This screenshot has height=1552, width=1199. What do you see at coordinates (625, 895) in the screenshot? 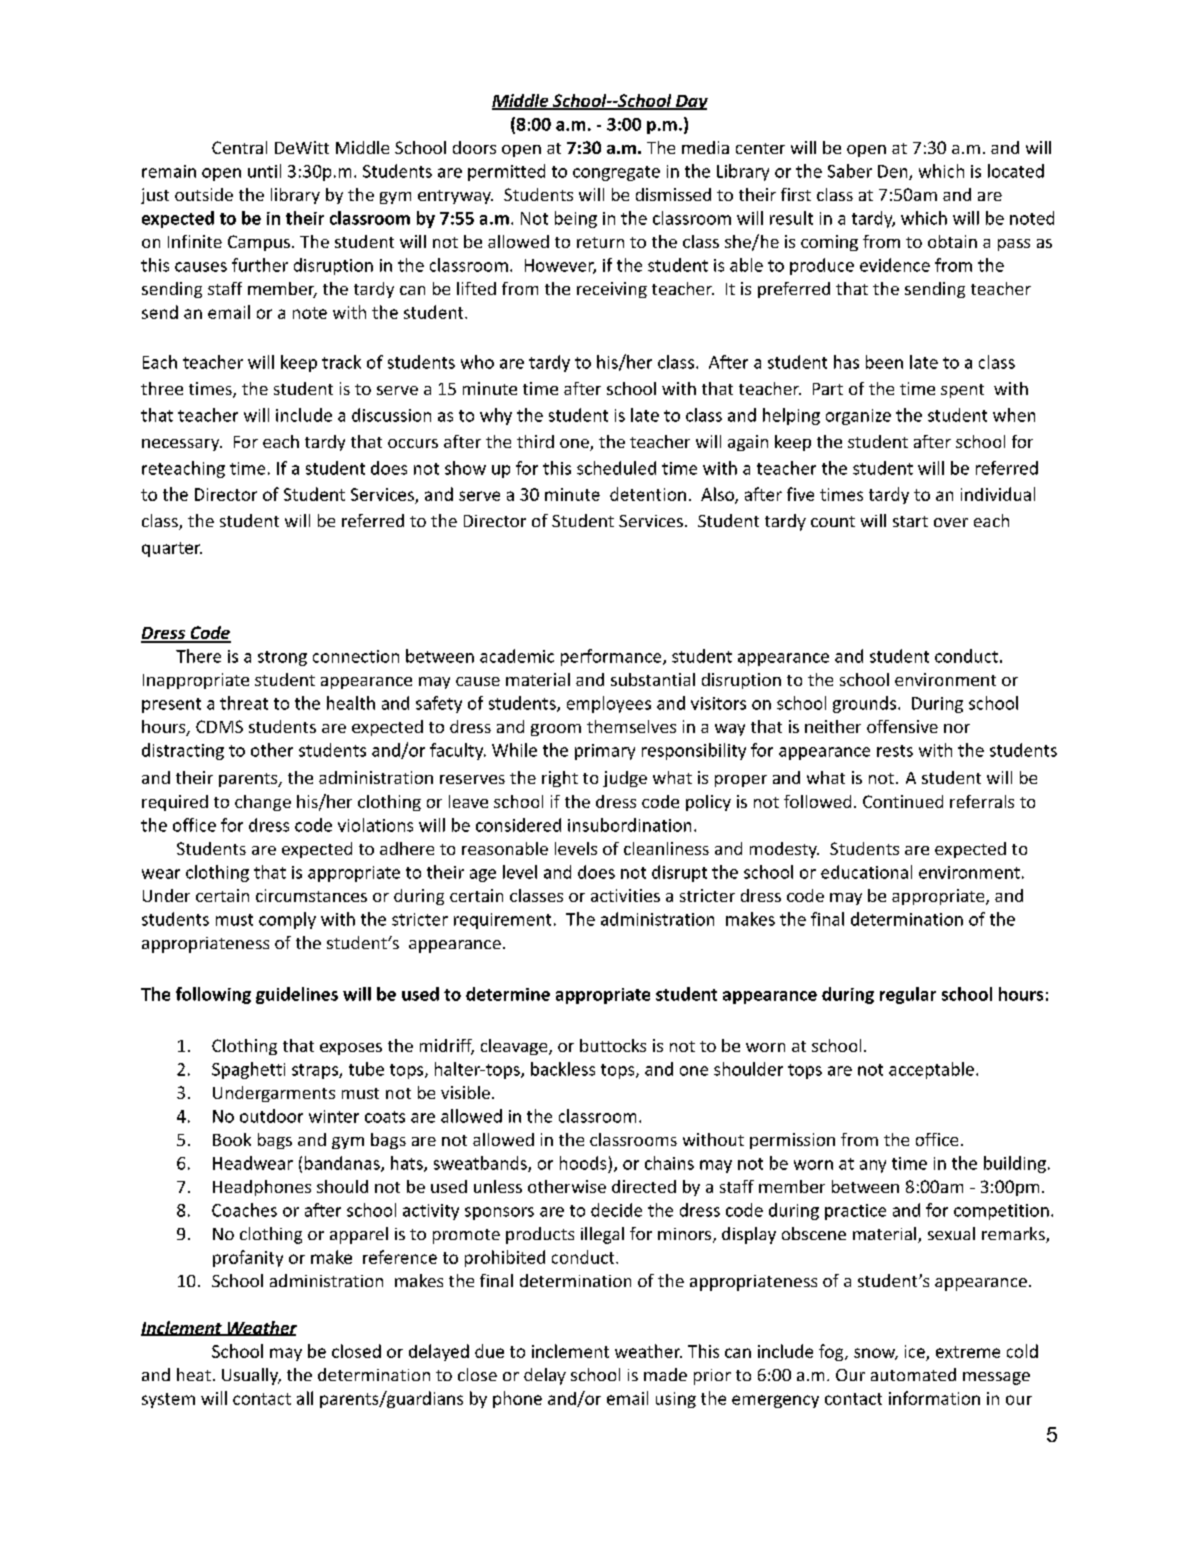
I see `activities` at bounding box center [625, 895].
